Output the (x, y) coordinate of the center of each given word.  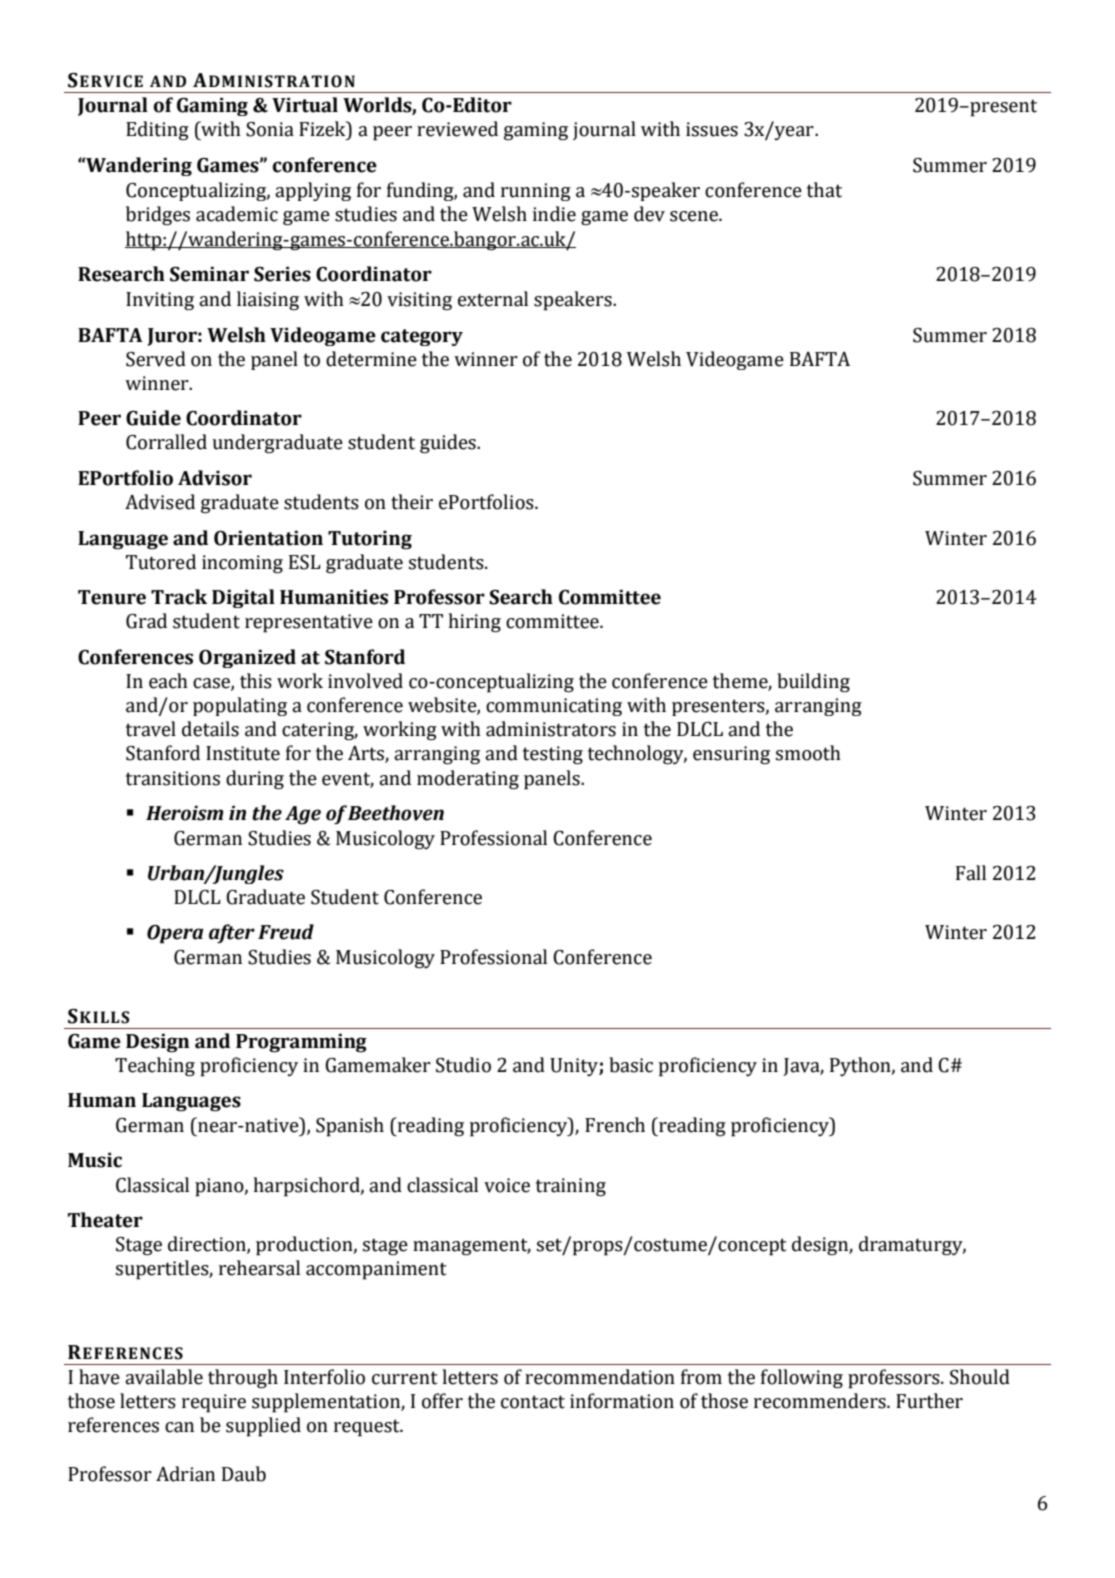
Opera (175, 934)
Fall (971, 873)
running (536, 192)
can (179, 1427)
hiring (474, 623)
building (813, 683)
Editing (157, 131)
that (824, 190)
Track (179, 597)
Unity (575, 1067)
